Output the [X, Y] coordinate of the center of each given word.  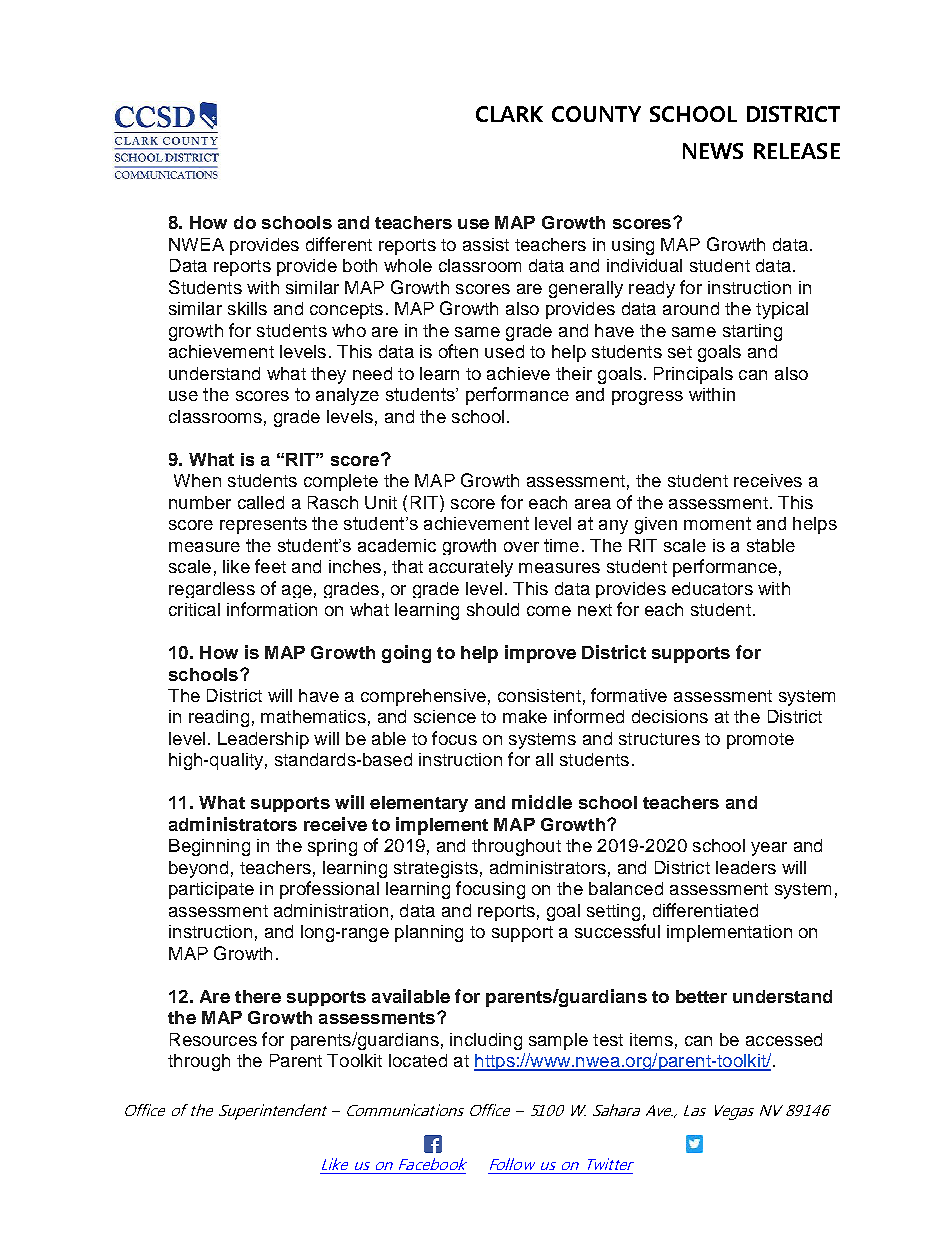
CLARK [509, 114]
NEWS [713, 151]
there [258, 996]
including [486, 1041]
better [701, 996]
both [360, 265]
